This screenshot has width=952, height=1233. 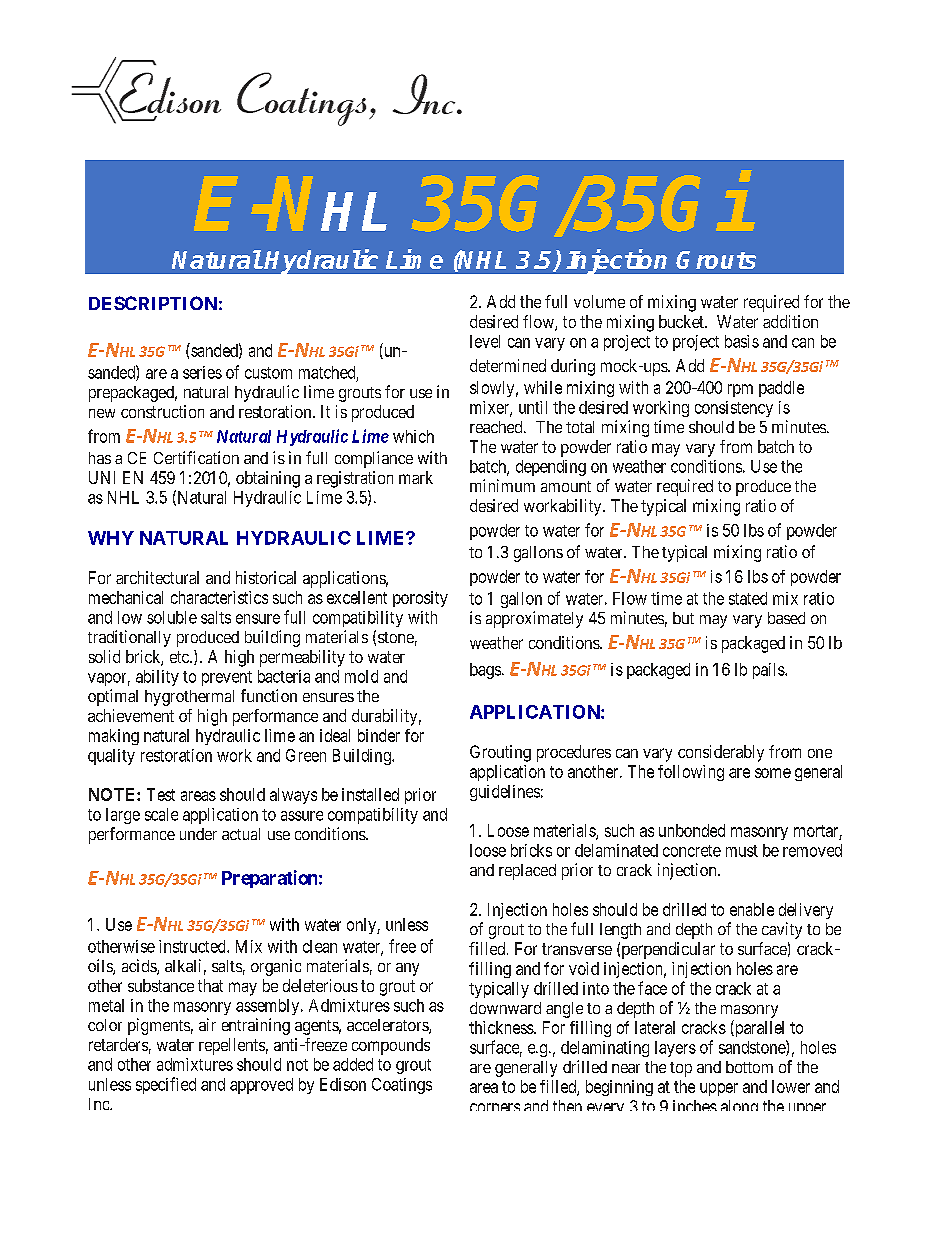 I want to click on stated, so click(x=748, y=598).
